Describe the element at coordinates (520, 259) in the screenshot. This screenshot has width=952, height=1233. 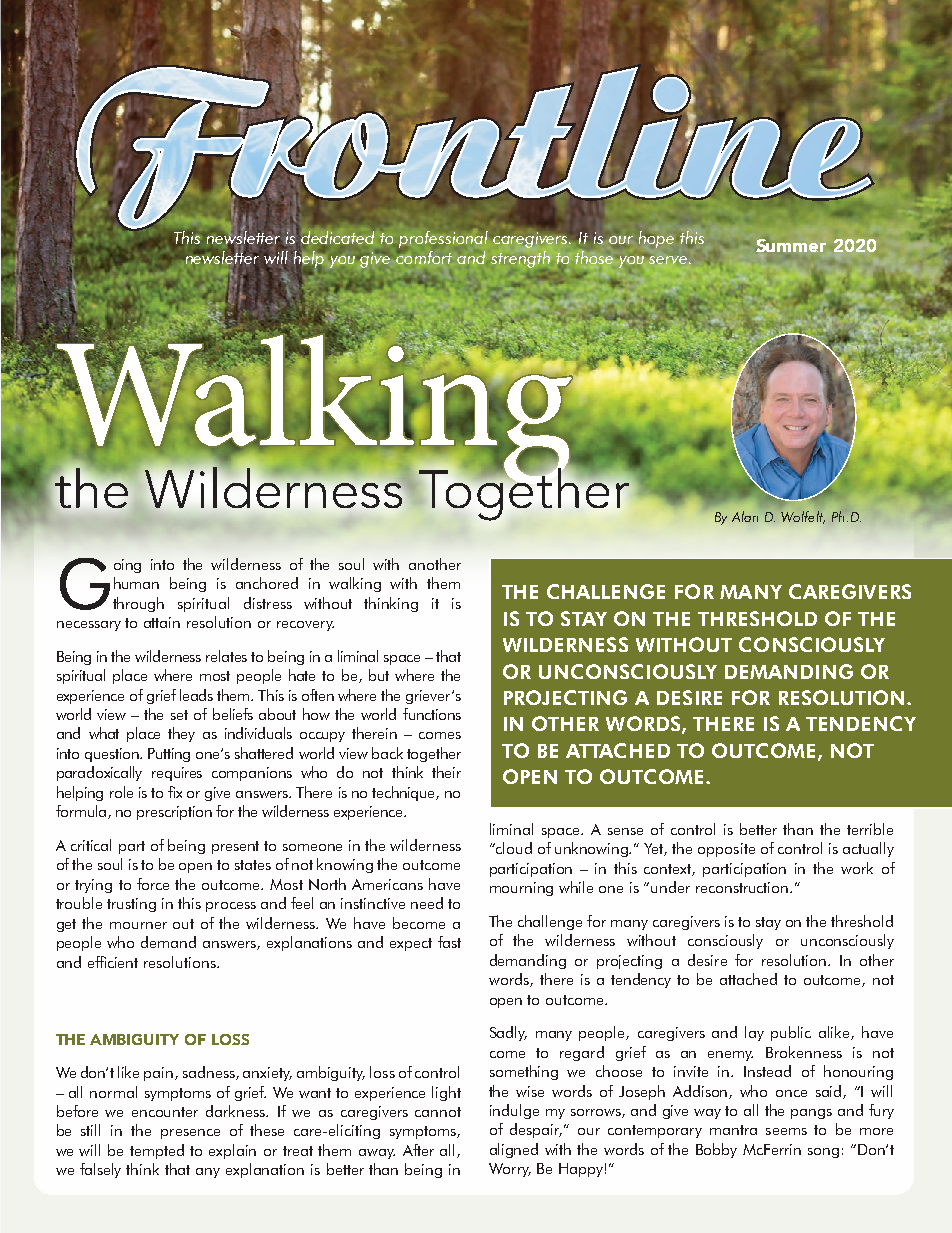
I see `strength` at that location.
